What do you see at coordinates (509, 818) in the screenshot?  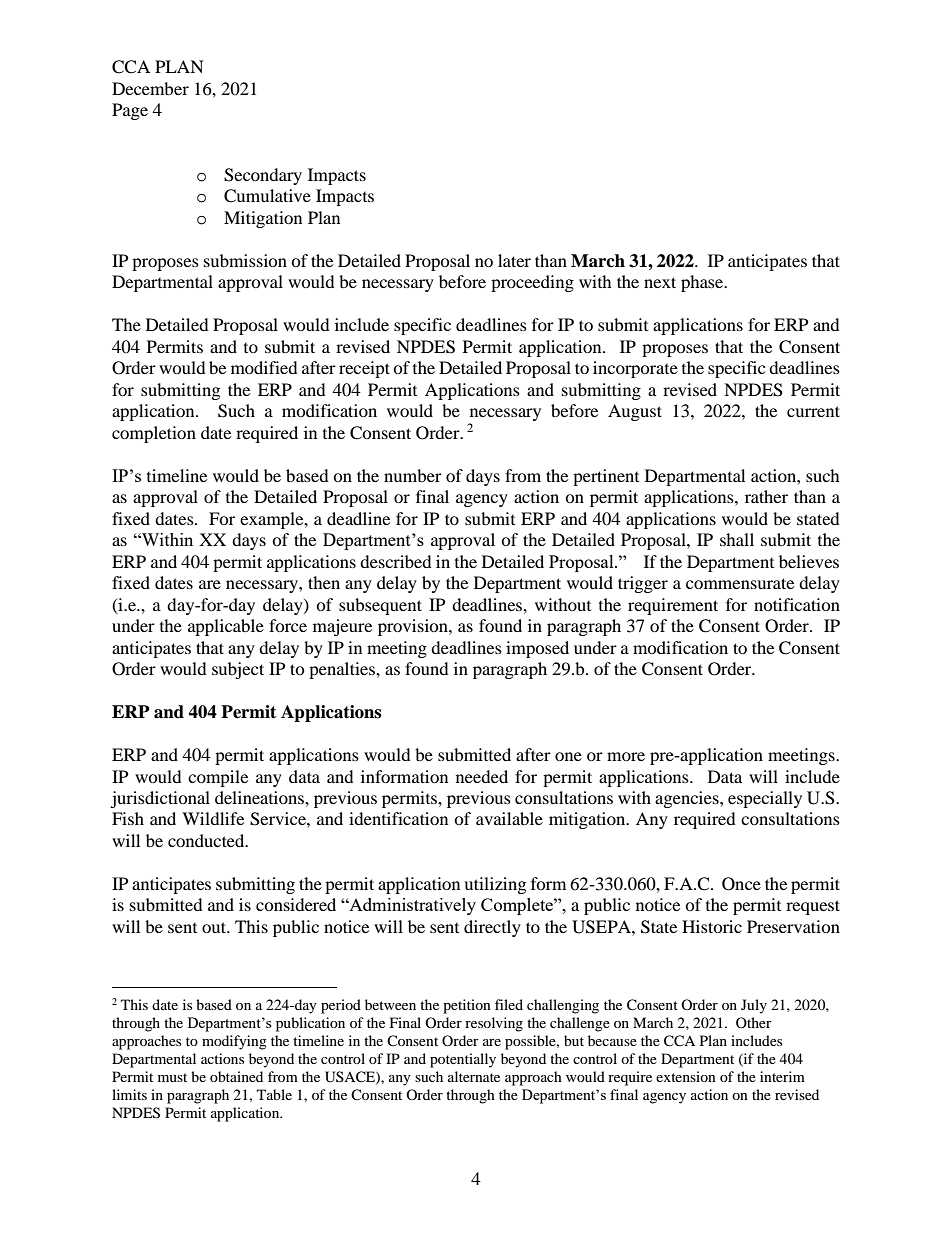 I see `available` at bounding box center [509, 818].
